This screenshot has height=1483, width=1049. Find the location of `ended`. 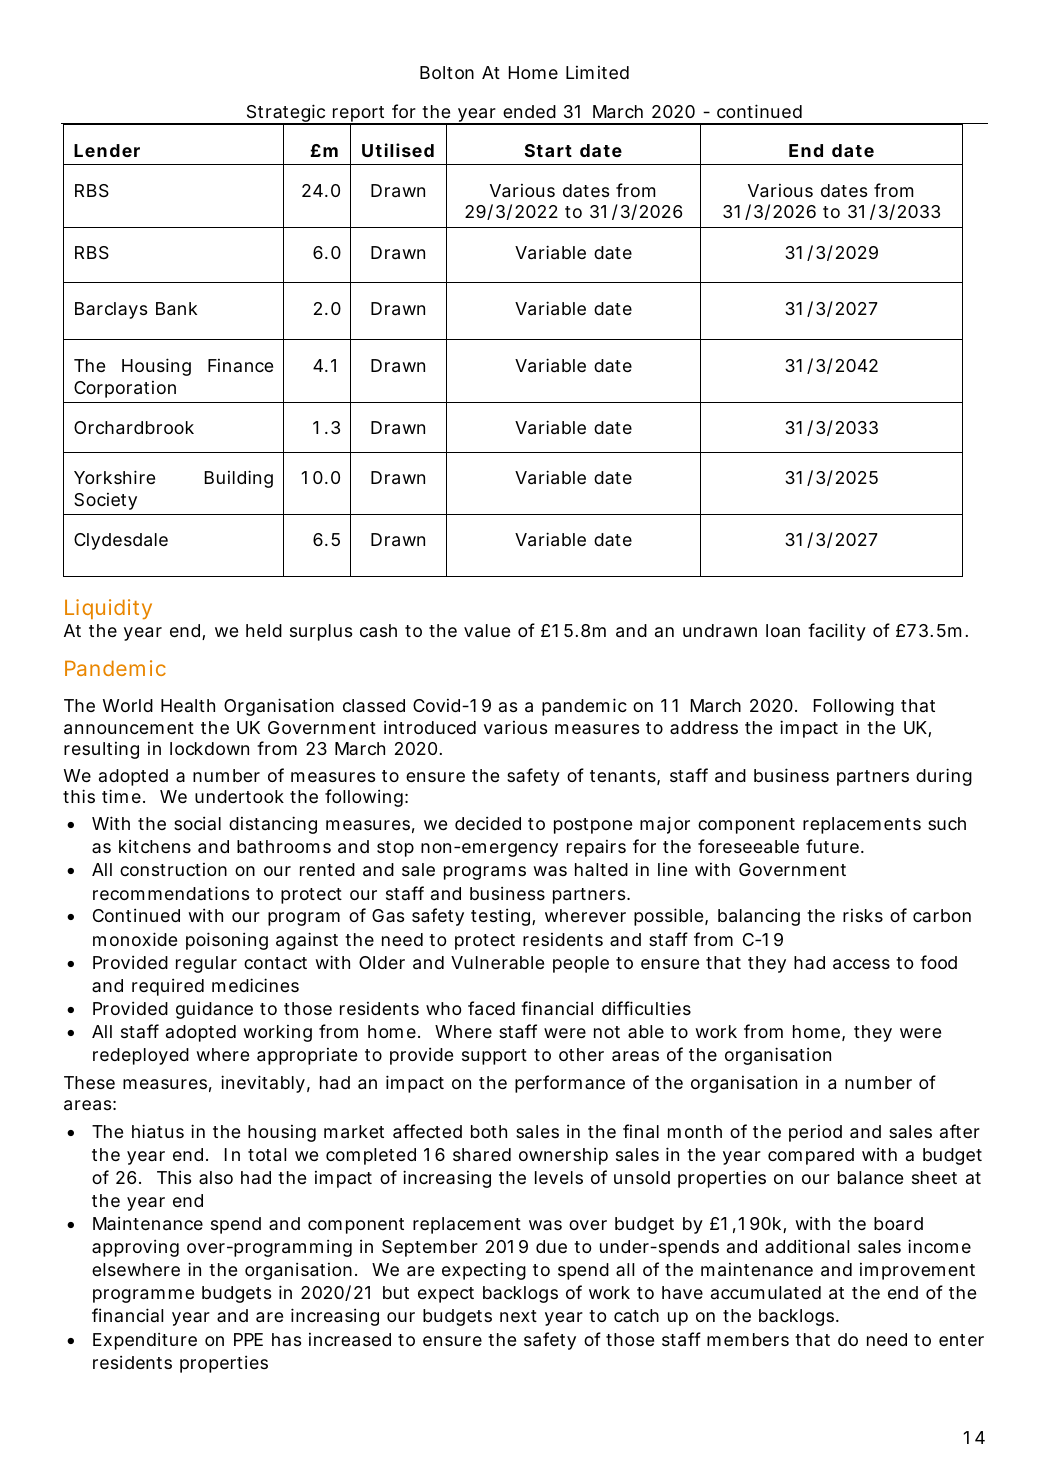

ended is located at coordinates (529, 111).
